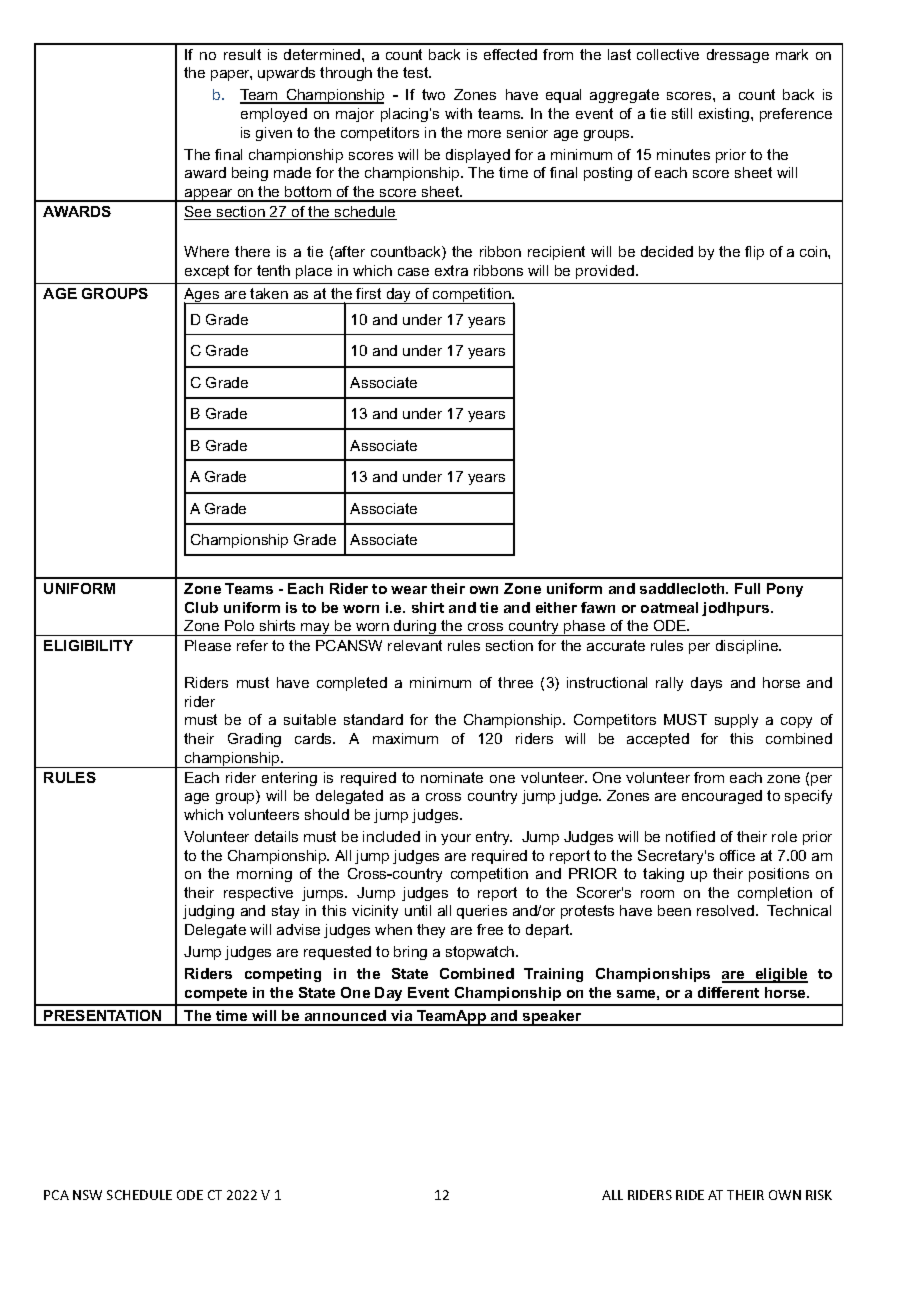 This document has width=924, height=1307. Describe the element at coordinates (433, 94) in the document. I see `two` at that location.
